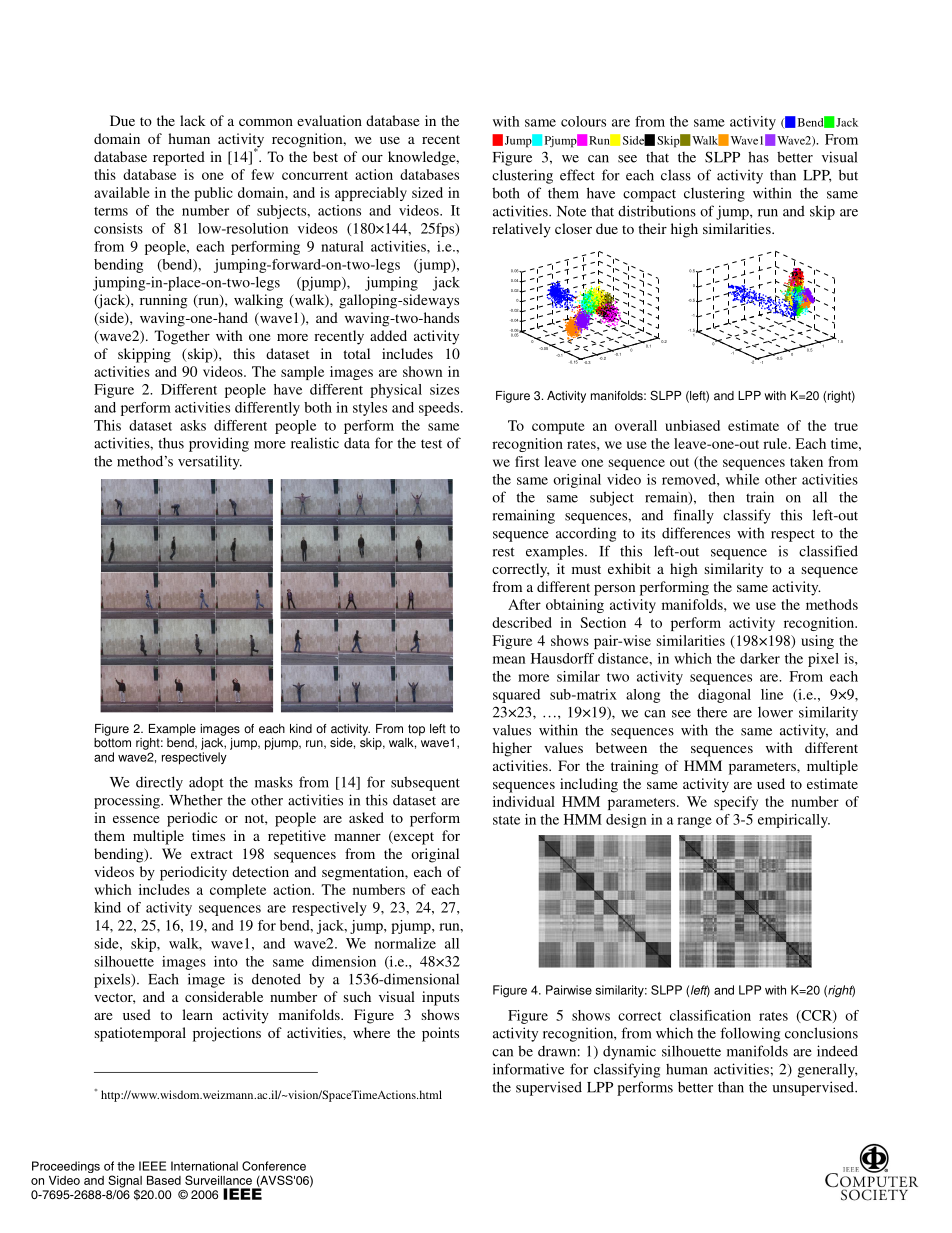 Image resolution: width=952 pixels, height=1233 pixels. I want to click on darker, so click(760, 658).
